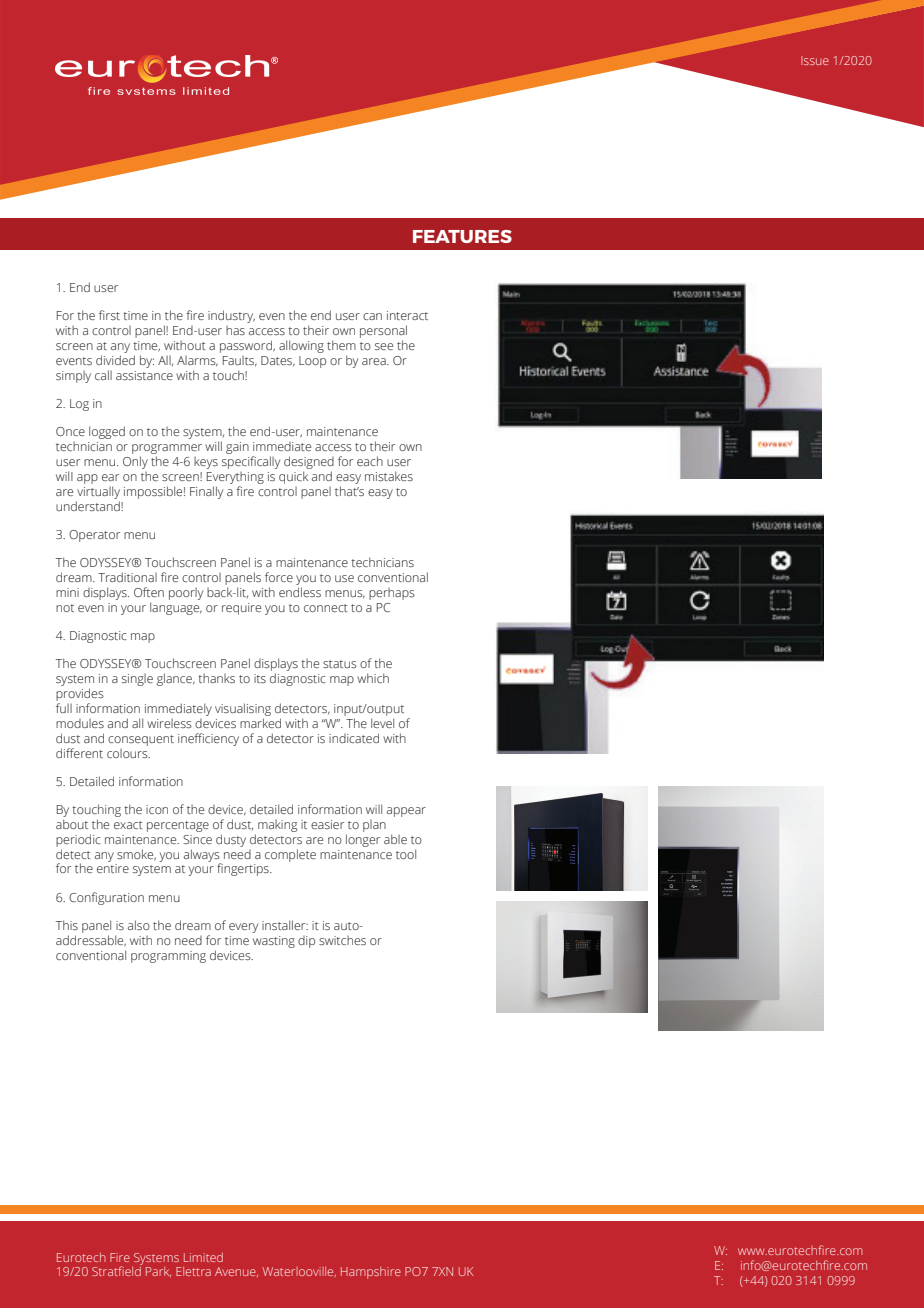  Describe the element at coordinates (406, 854) in the screenshot. I see `tool` at that location.
